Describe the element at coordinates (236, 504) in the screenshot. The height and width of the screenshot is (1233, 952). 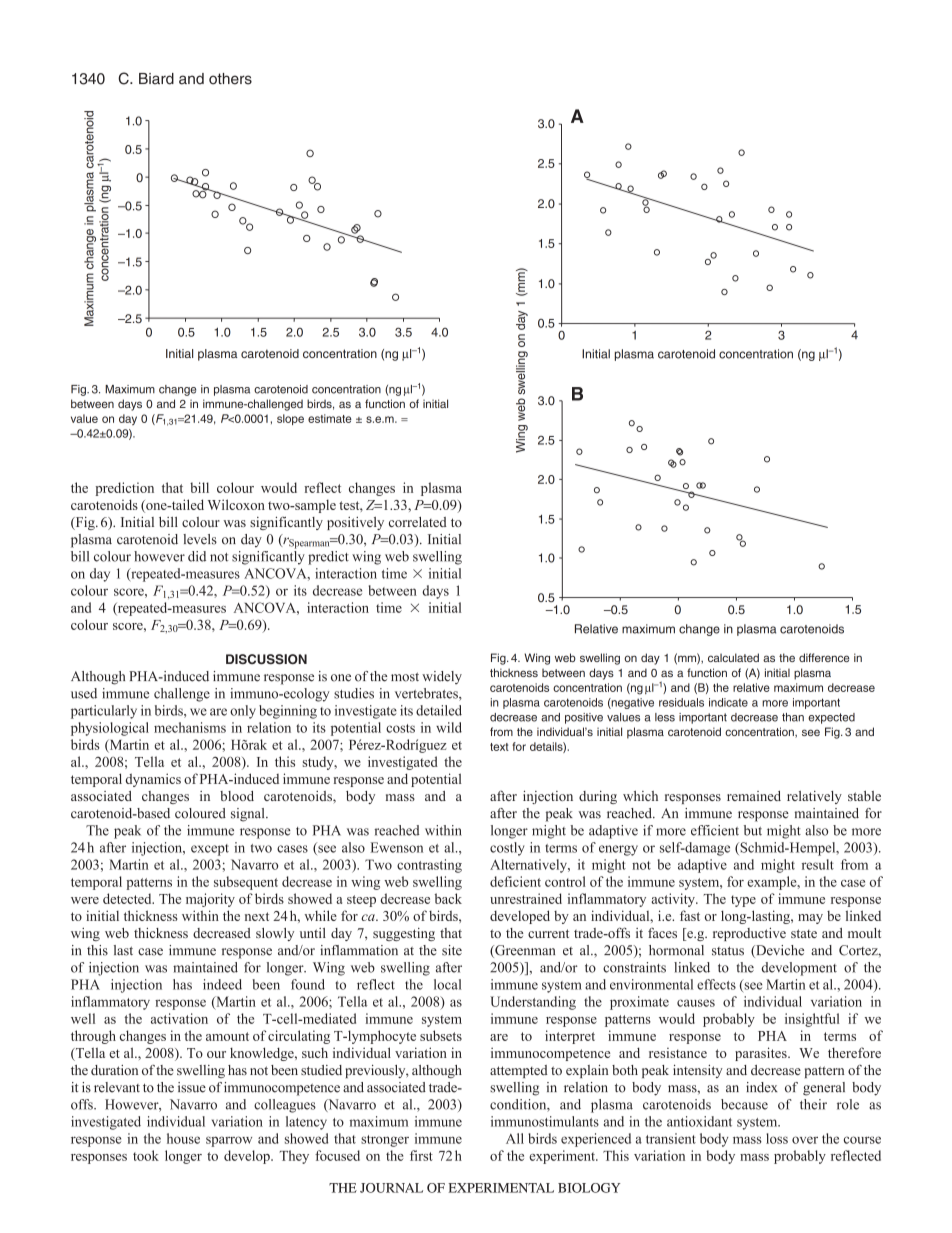
I see `Wilcoxon` at that location.
